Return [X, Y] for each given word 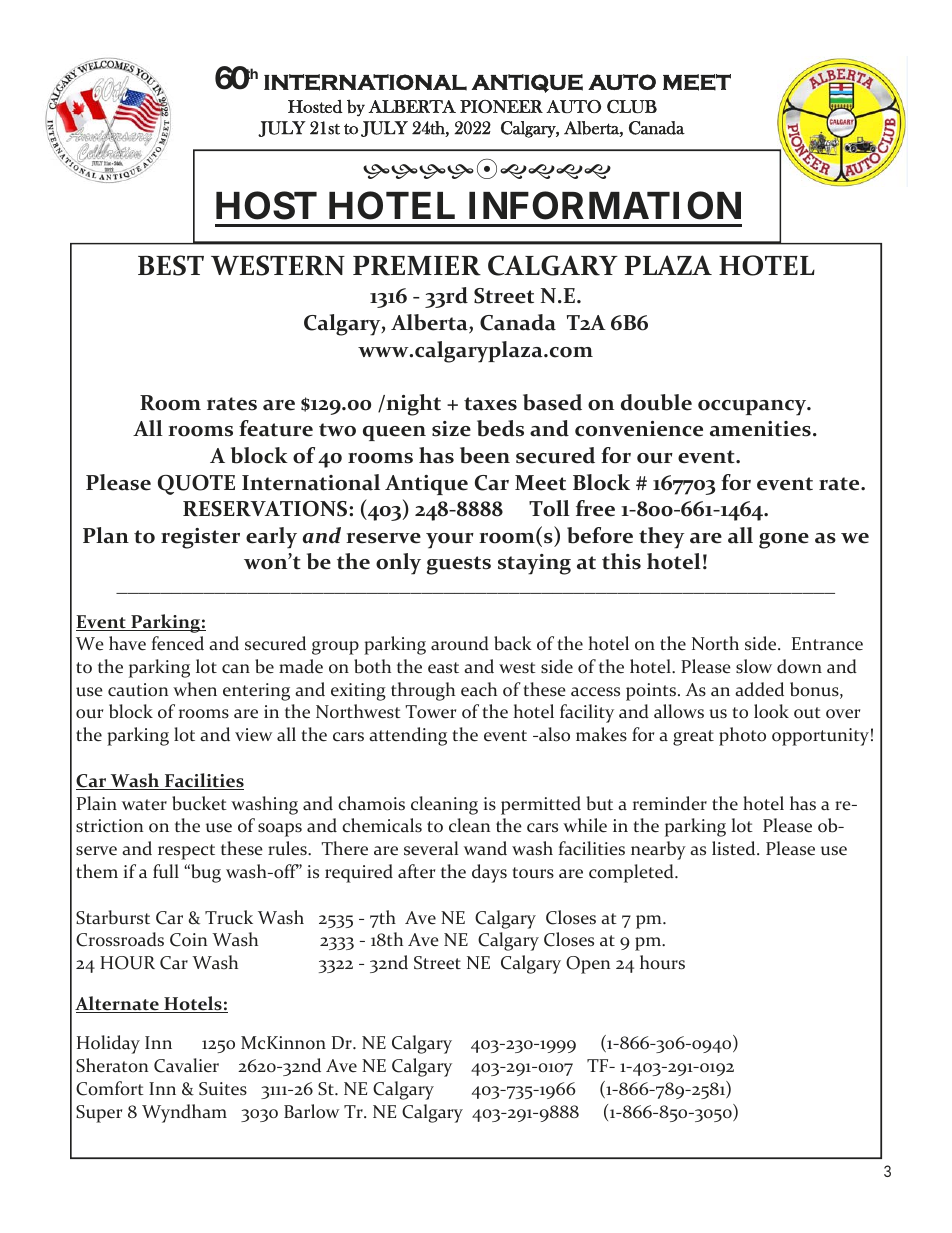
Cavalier [186, 1065]
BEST [171, 265]
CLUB [632, 107]
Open [588, 965]
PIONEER [501, 106]
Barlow [311, 1111]
